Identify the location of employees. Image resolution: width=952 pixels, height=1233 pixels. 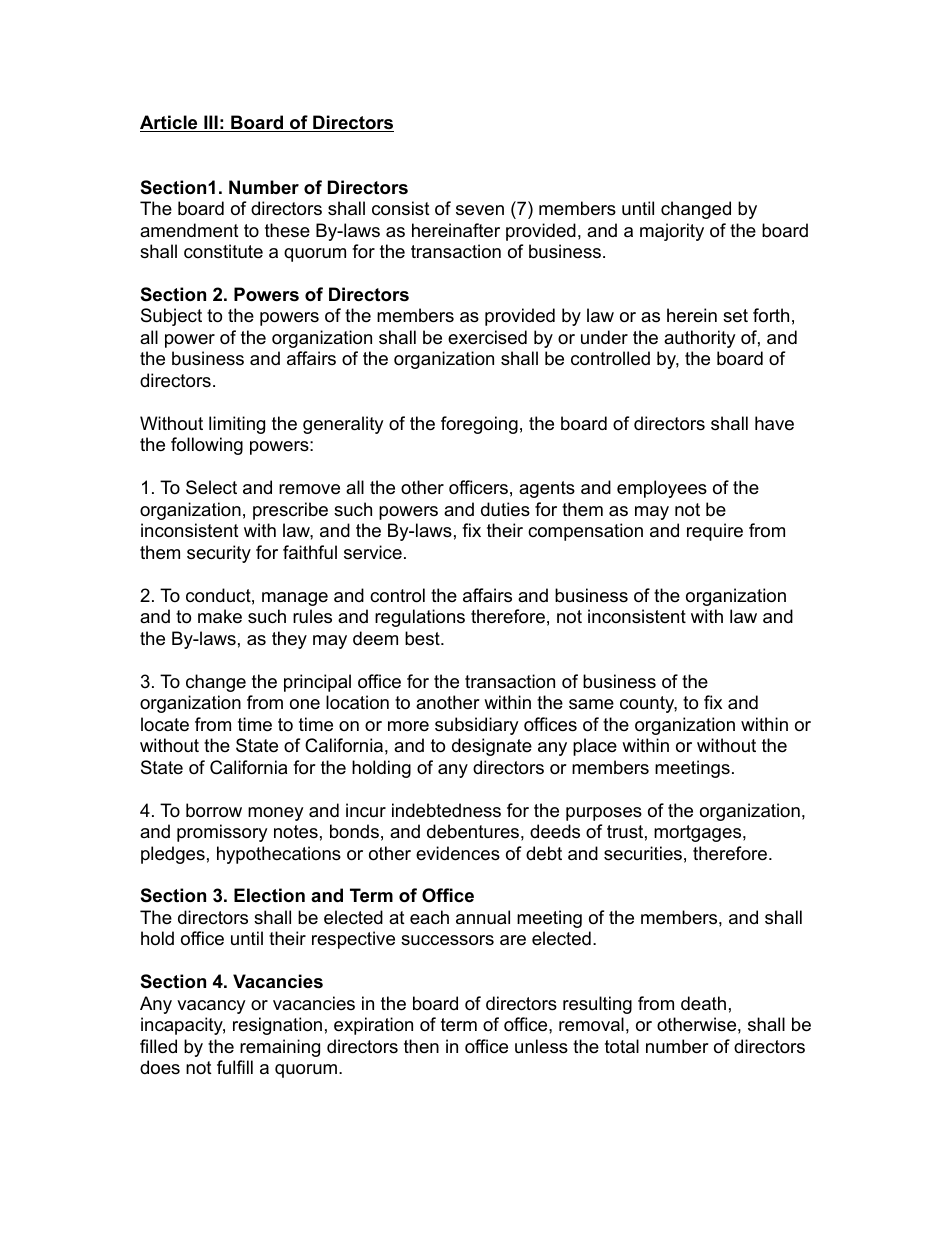
(662, 489).
